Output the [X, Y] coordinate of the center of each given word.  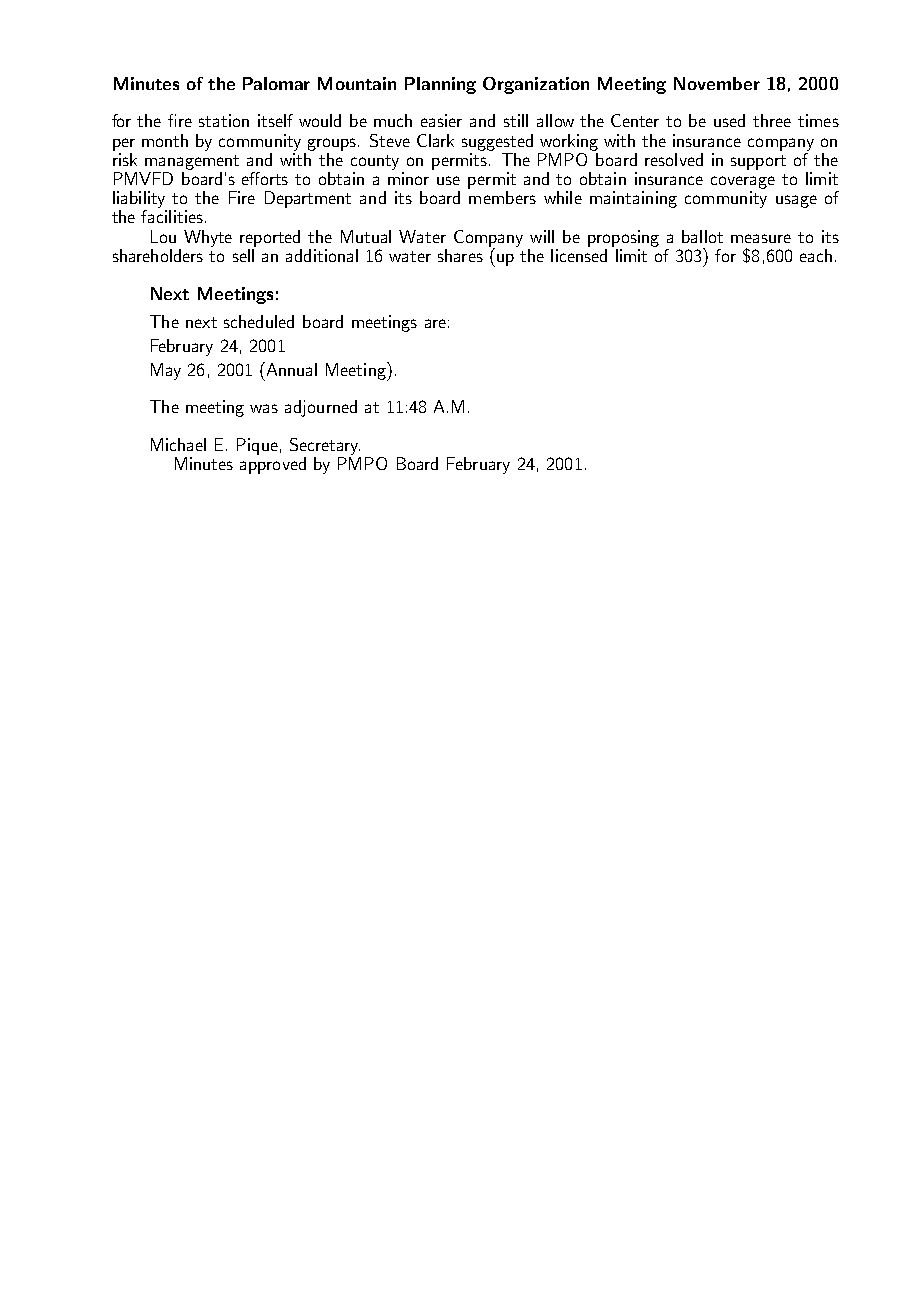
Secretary [325, 448]
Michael [178, 444]
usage [796, 201]
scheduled [259, 321]
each [816, 255]
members [502, 197]
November [717, 83]
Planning [440, 85]
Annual [290, 369]
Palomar [276, 83]
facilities [172, 216]
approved [273, 465]
